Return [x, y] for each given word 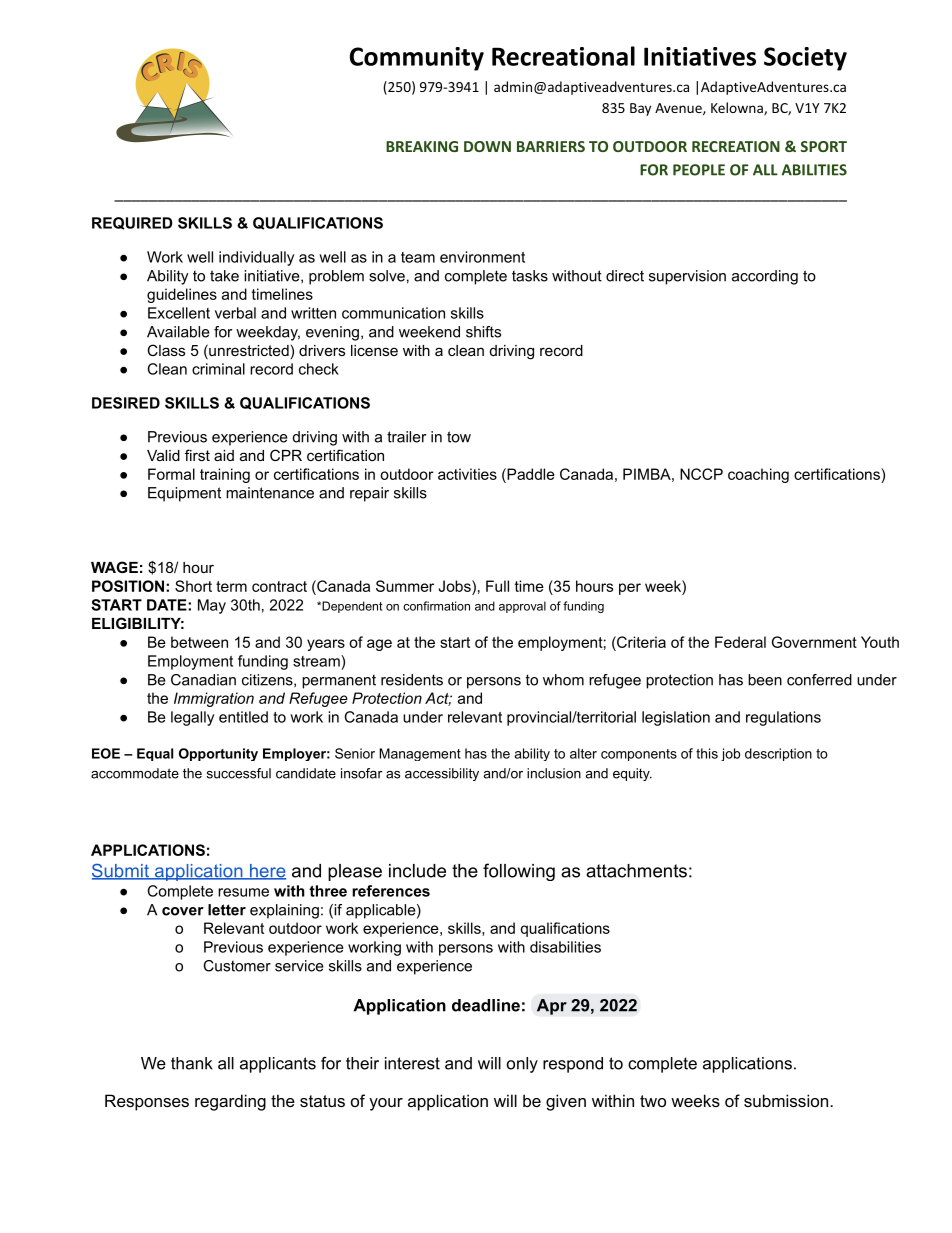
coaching [758, 475]
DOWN [487, 146]
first [197, 455]
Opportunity [218, 754]
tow [459, 437]
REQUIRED [132, 223]
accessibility [442, 774]
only [522, 1065]
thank [192, 1063]
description [778, 754]
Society [805, 59]
